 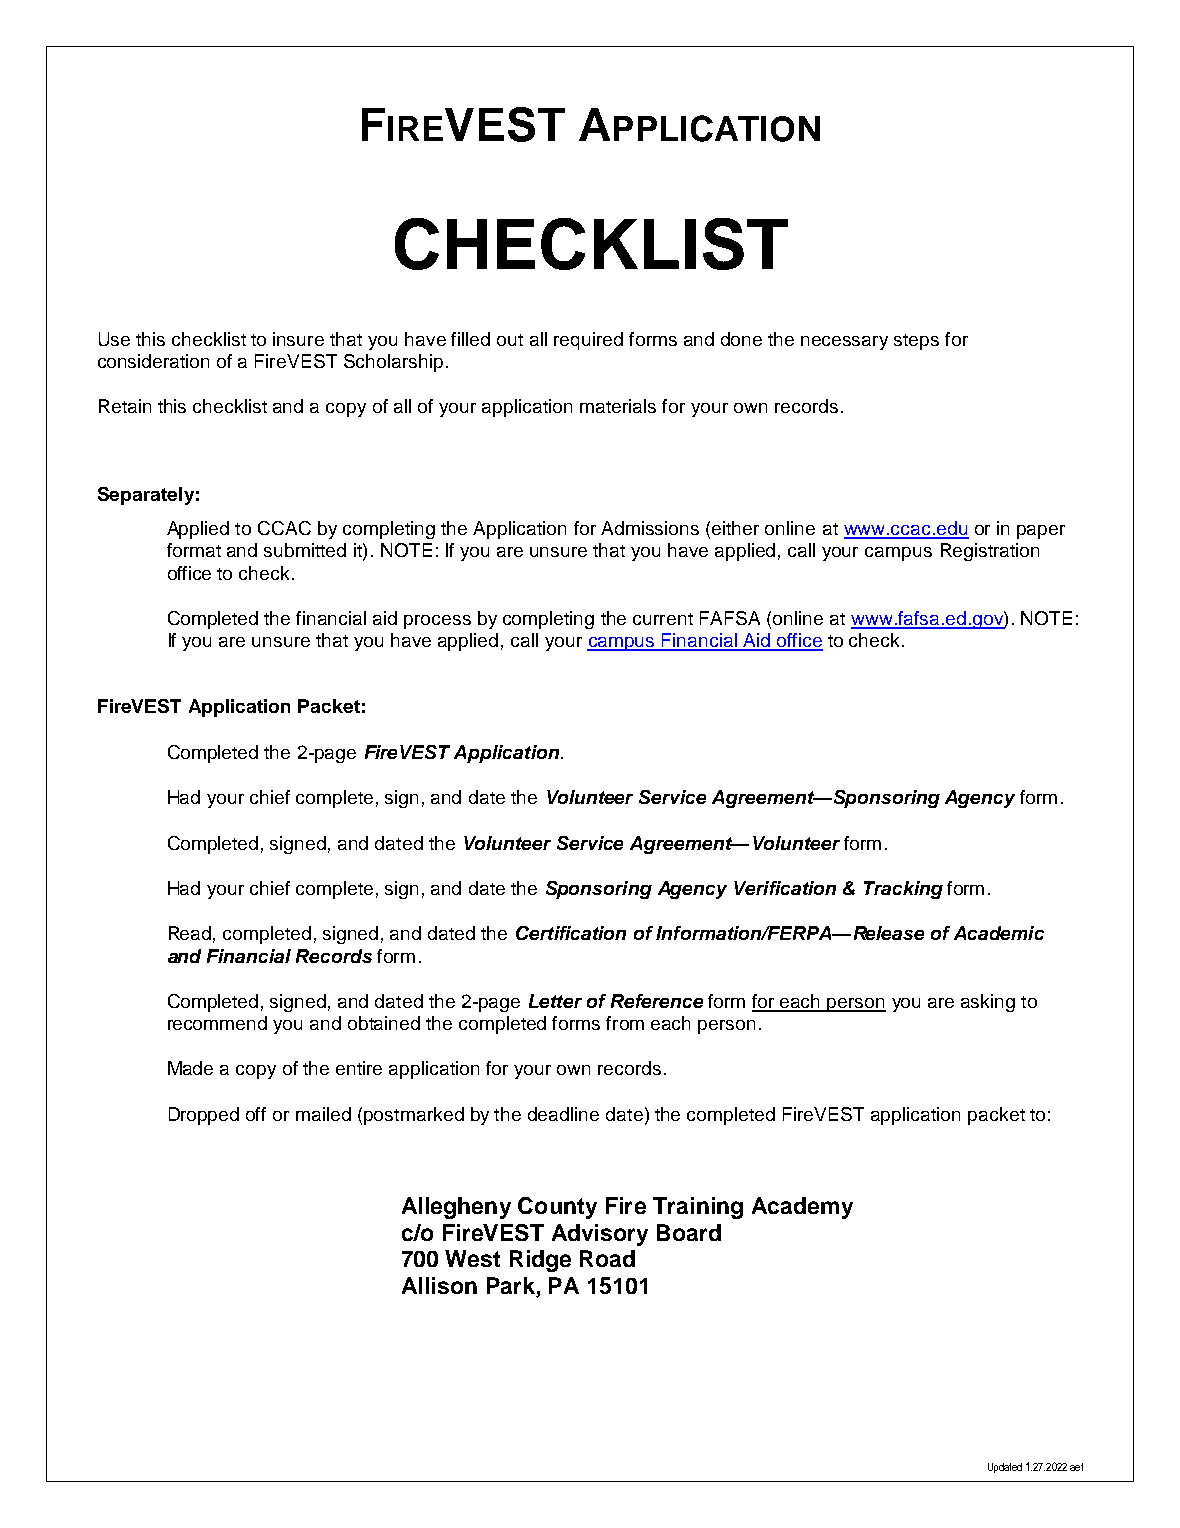 What do you see at coordinates (153, 361) in the image?
I see `consideration` at bounding box center [153, 361].
